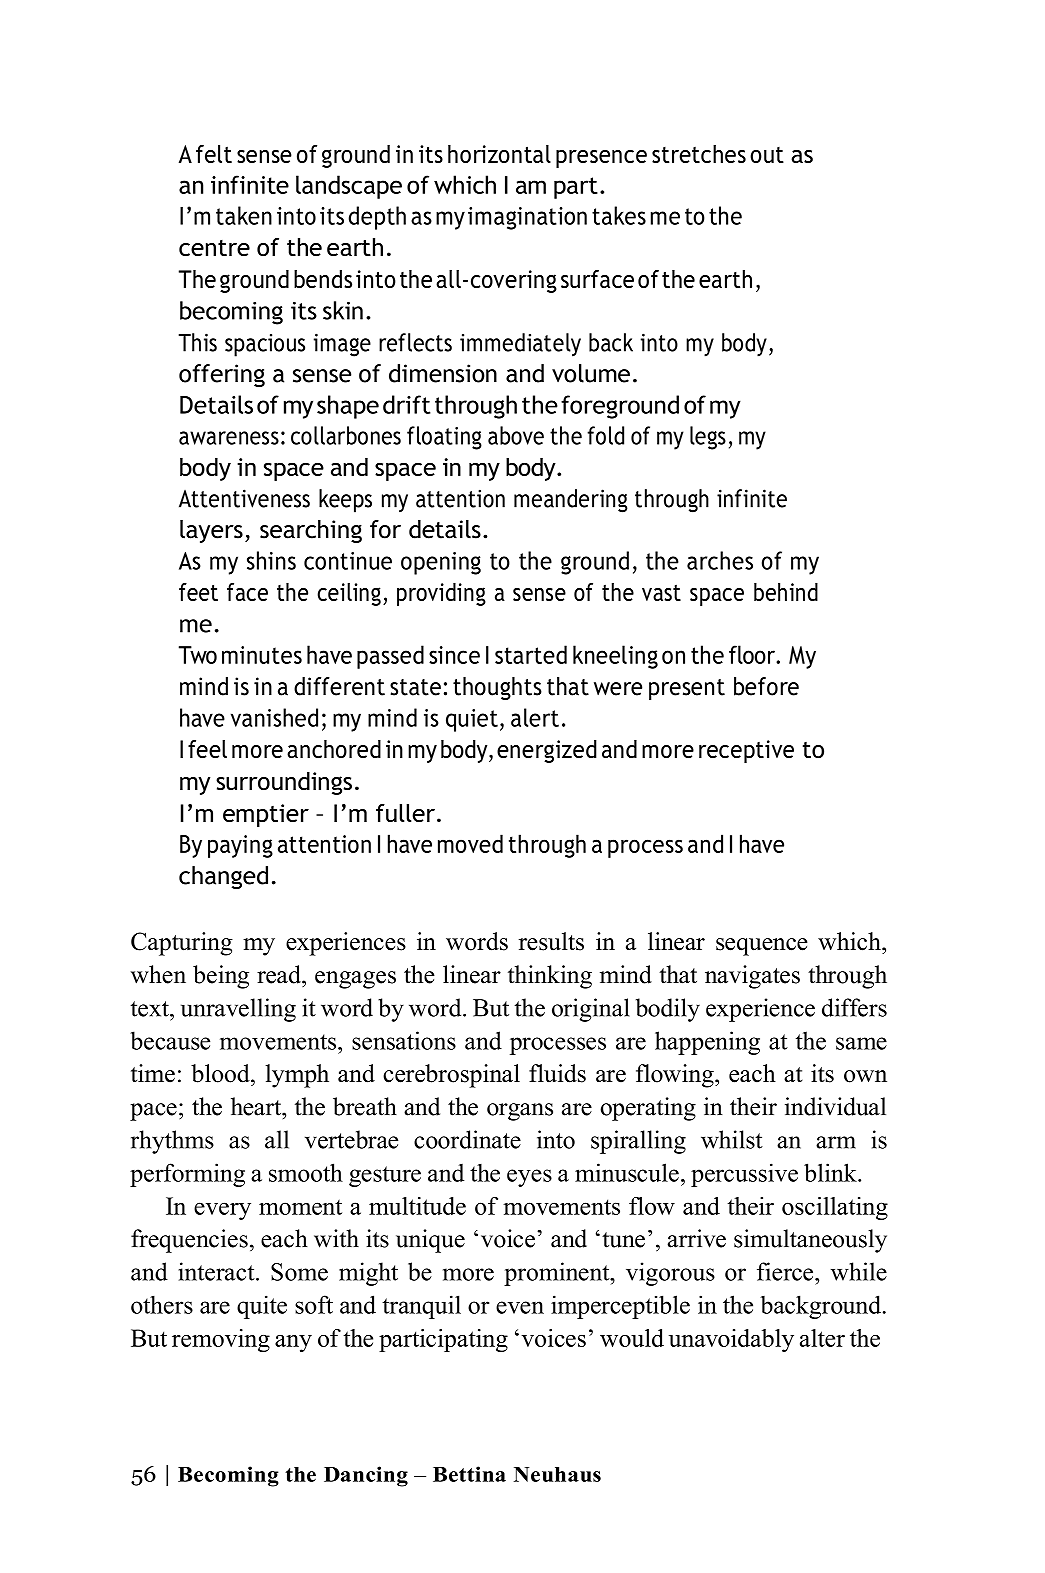 The width and height of the screenshot is (1045, 1573). Describe the element at coordinates (767, 155) in the screenshot. I see `out` at that location.
